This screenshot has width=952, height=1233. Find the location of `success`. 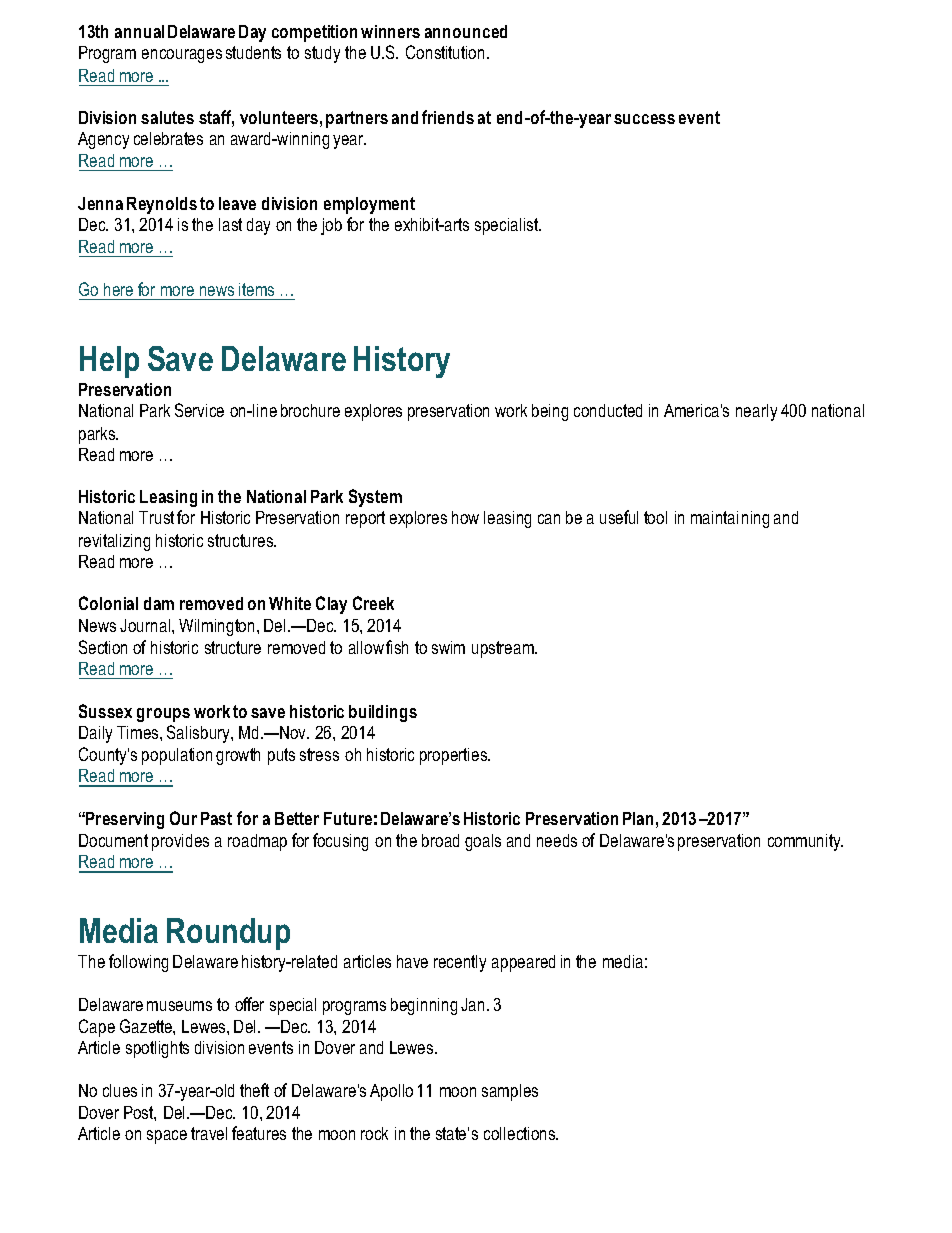

success is located at coordinates (644, 119).
